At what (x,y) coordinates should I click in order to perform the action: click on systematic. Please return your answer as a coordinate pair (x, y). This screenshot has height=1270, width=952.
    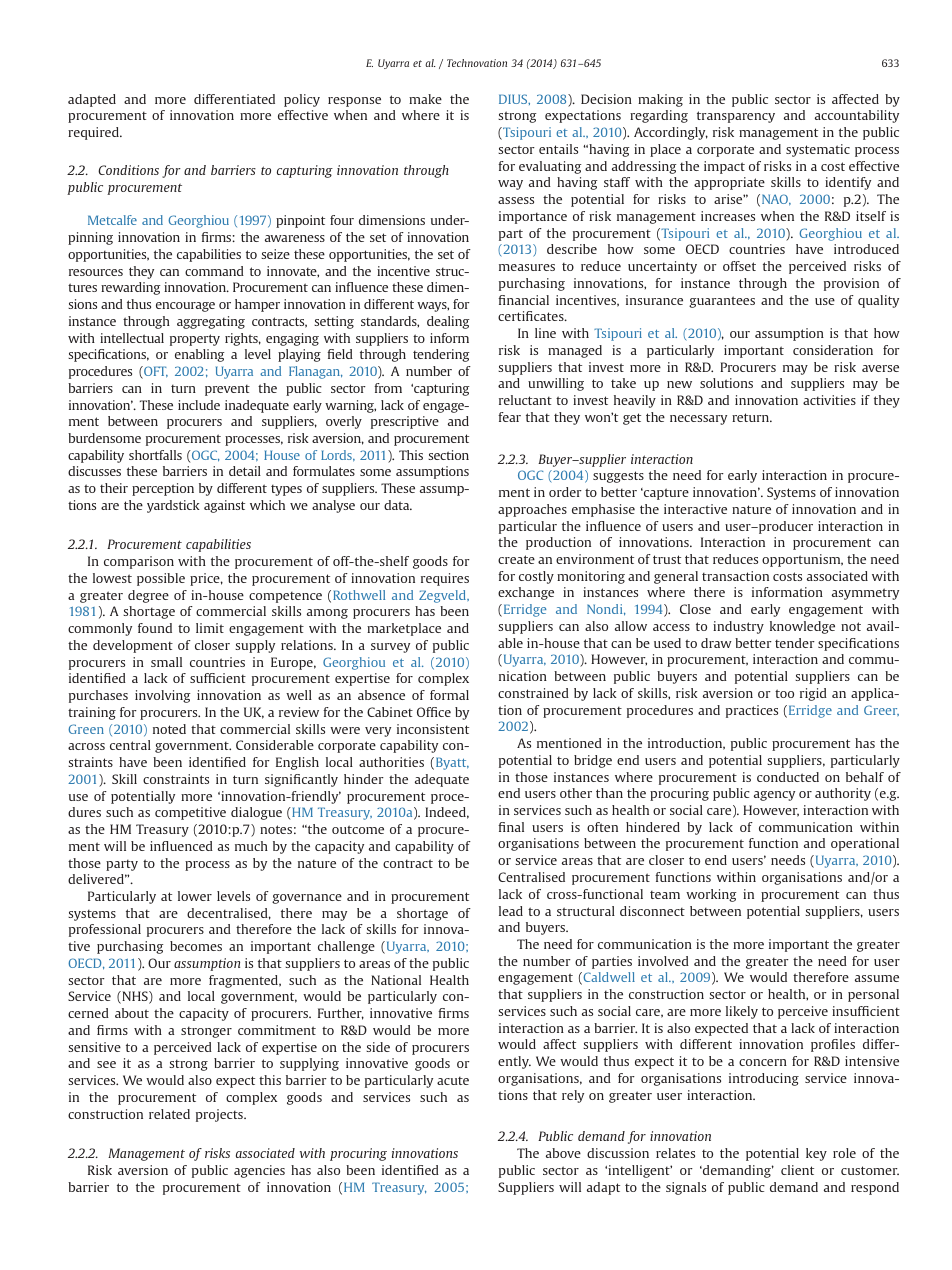
    Looking at the image, I should click on (818, 150).
